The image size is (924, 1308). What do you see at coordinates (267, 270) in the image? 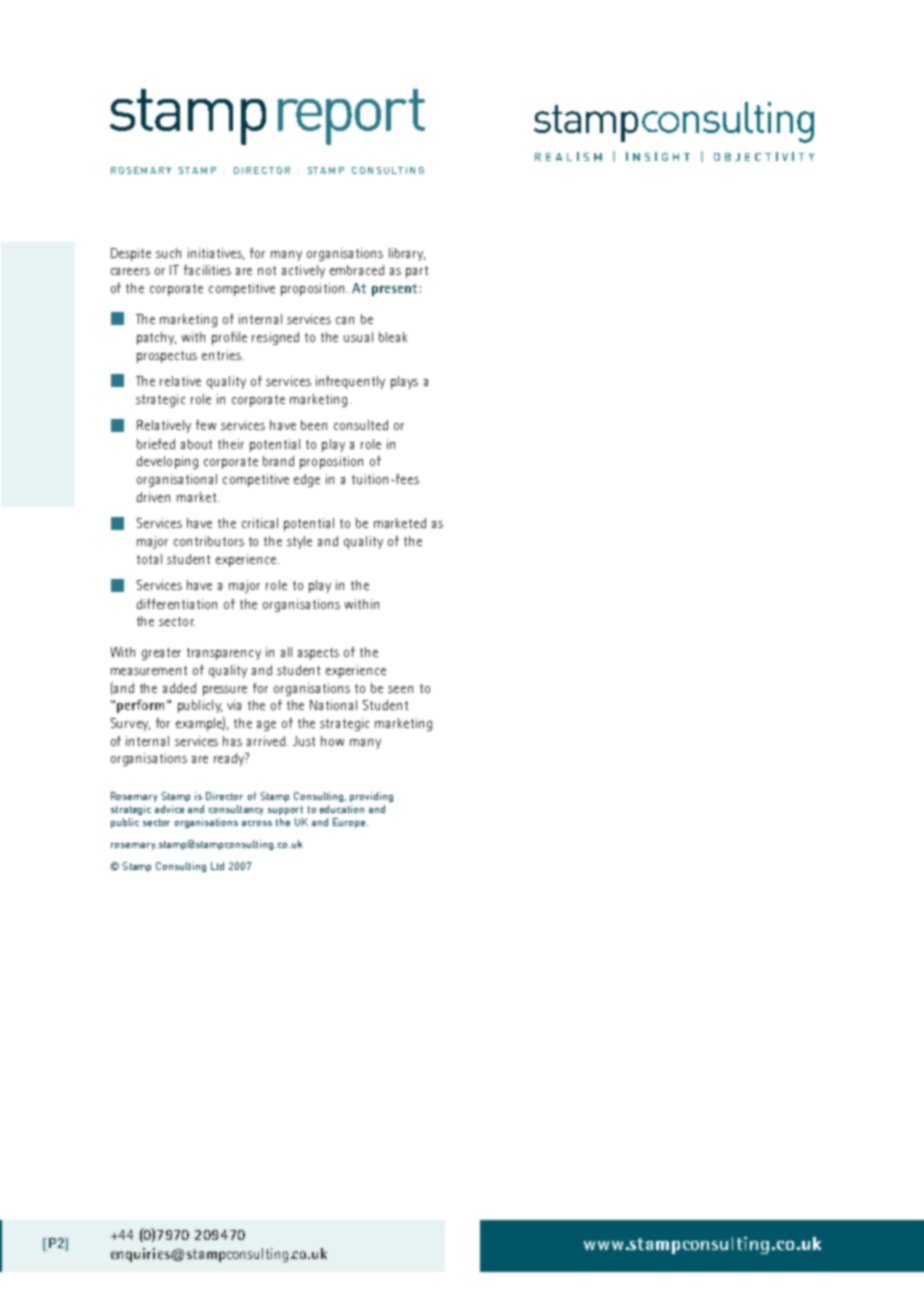
I see `not` at bounding box center [267, 270].
